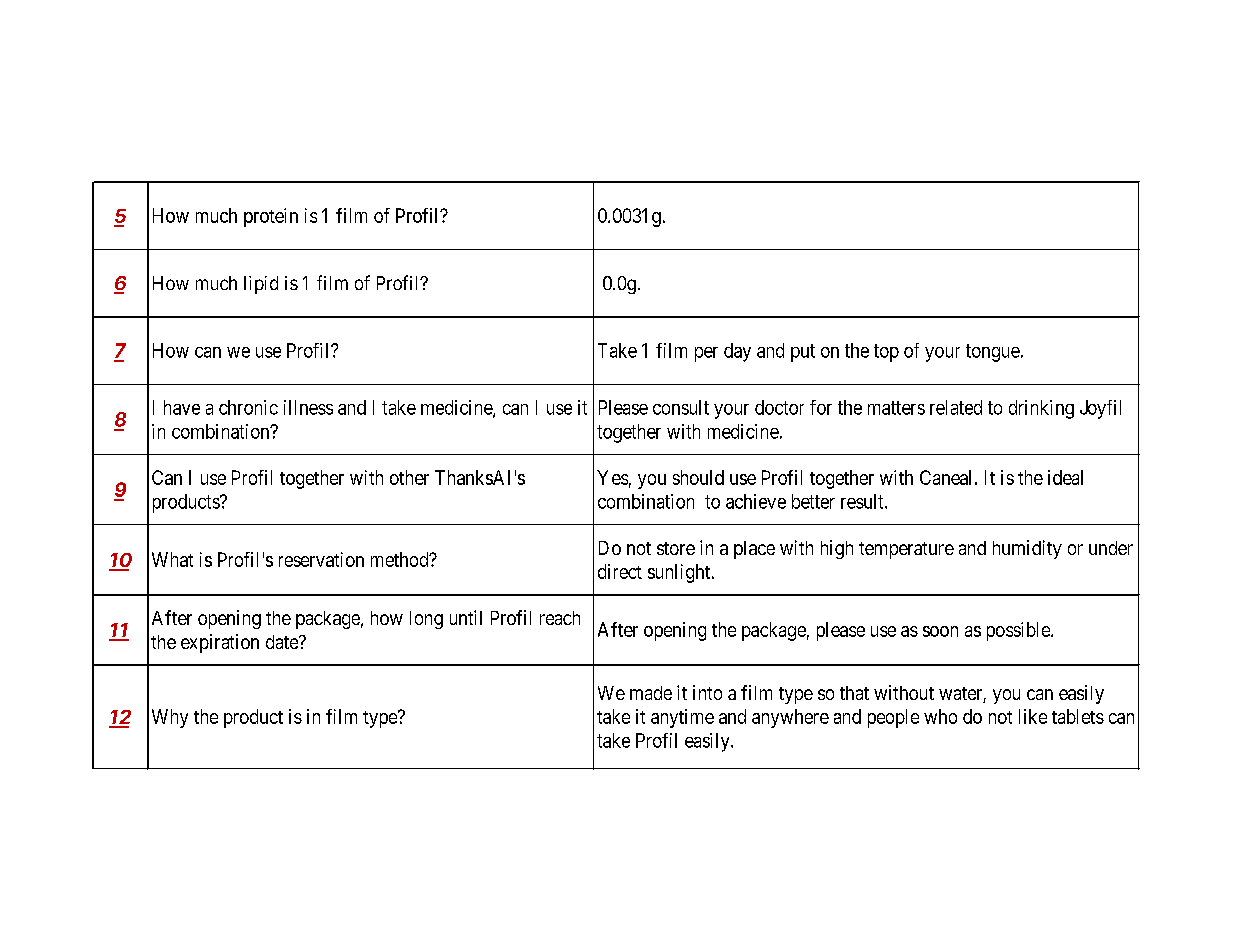 The image size is (1233, 952). Describe the element at coordinates (676, 548) in the image. I see `store` at that location.
